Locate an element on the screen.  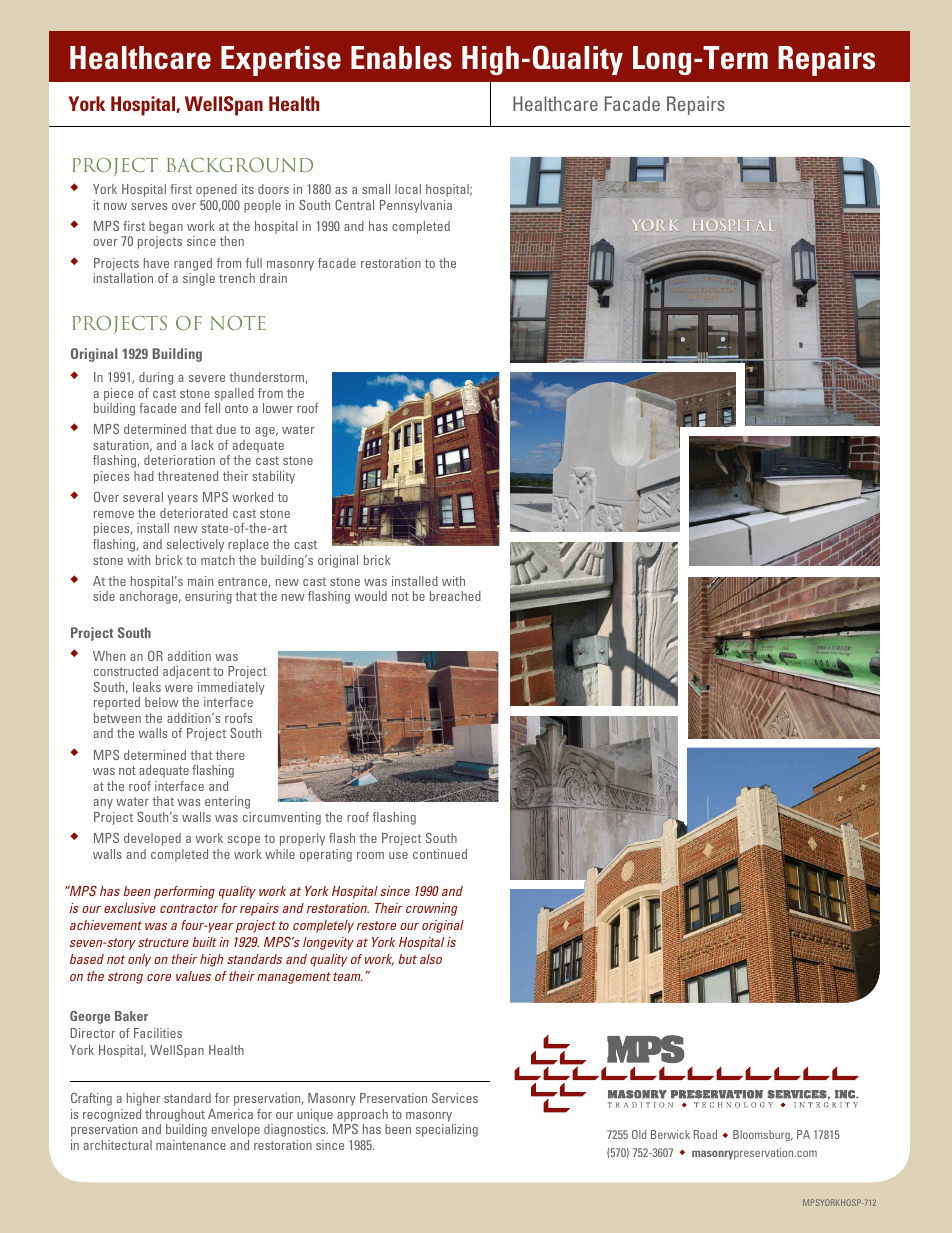
use is located at coordinates (398, 855).
